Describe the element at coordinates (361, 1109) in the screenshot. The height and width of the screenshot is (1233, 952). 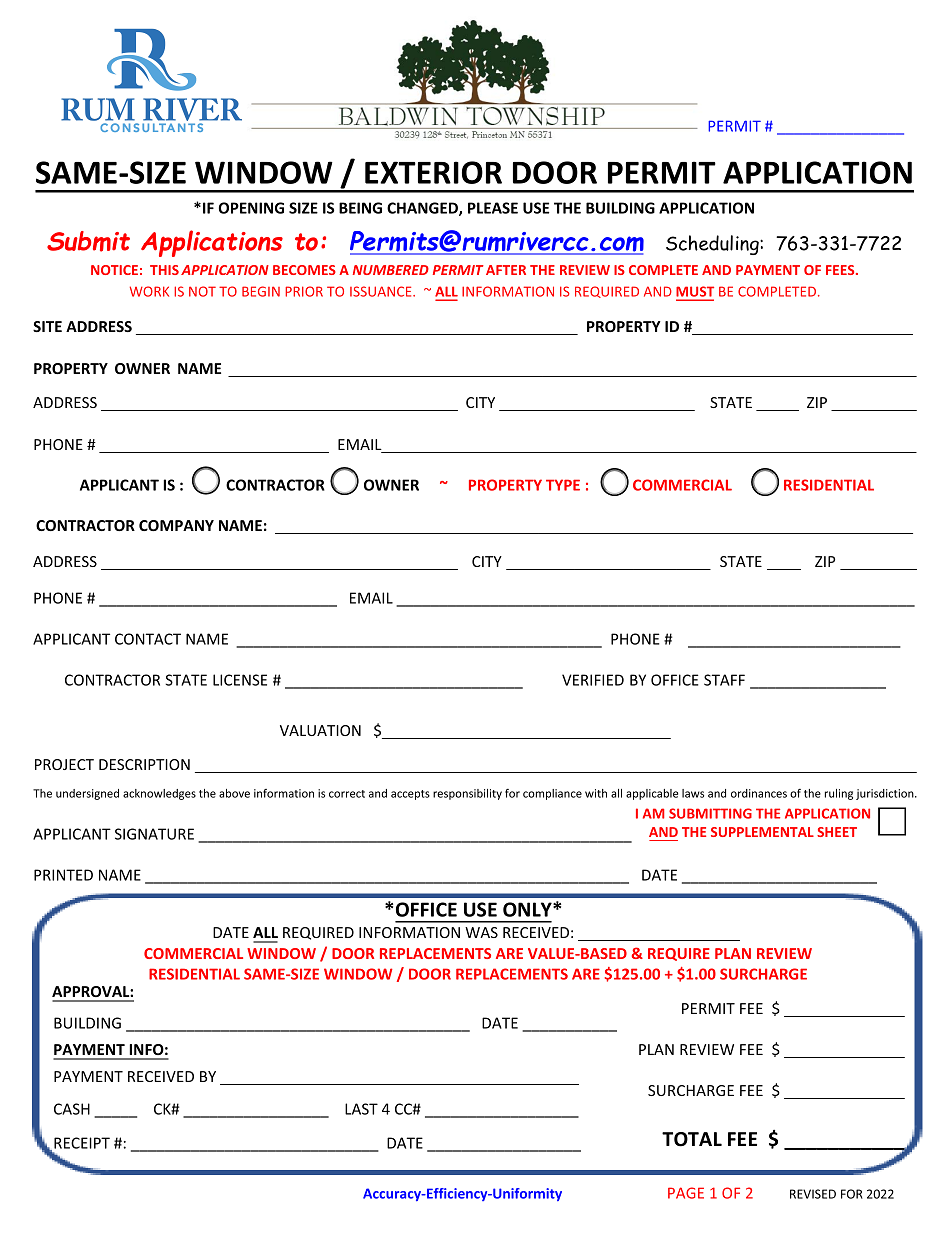
I see `LAST` at that location.
